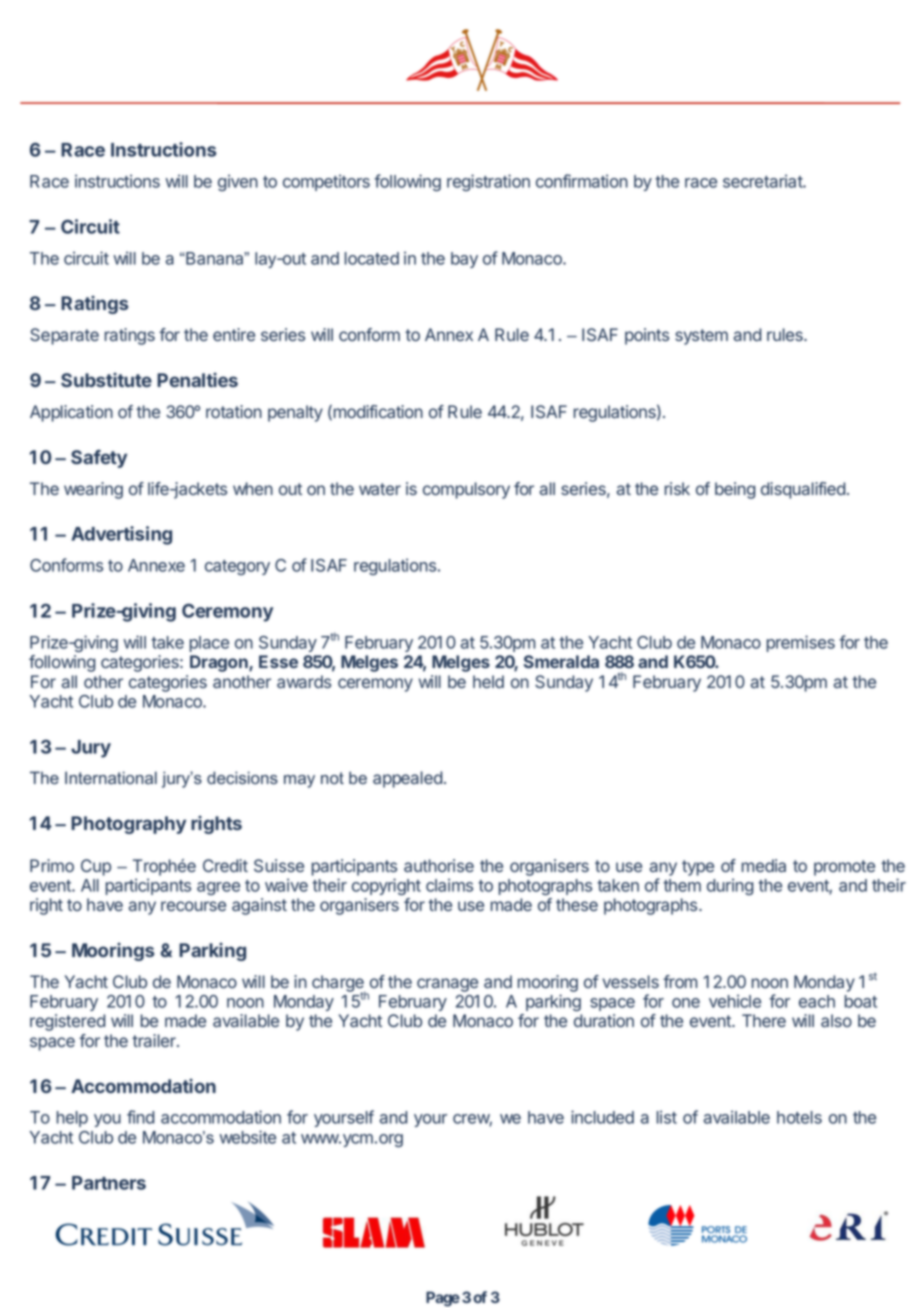 The image size is (924, 1308). What do you see at coordinates (439, 865) in the screenshot?
I see `authorise` at bounding box center [439, 865].
